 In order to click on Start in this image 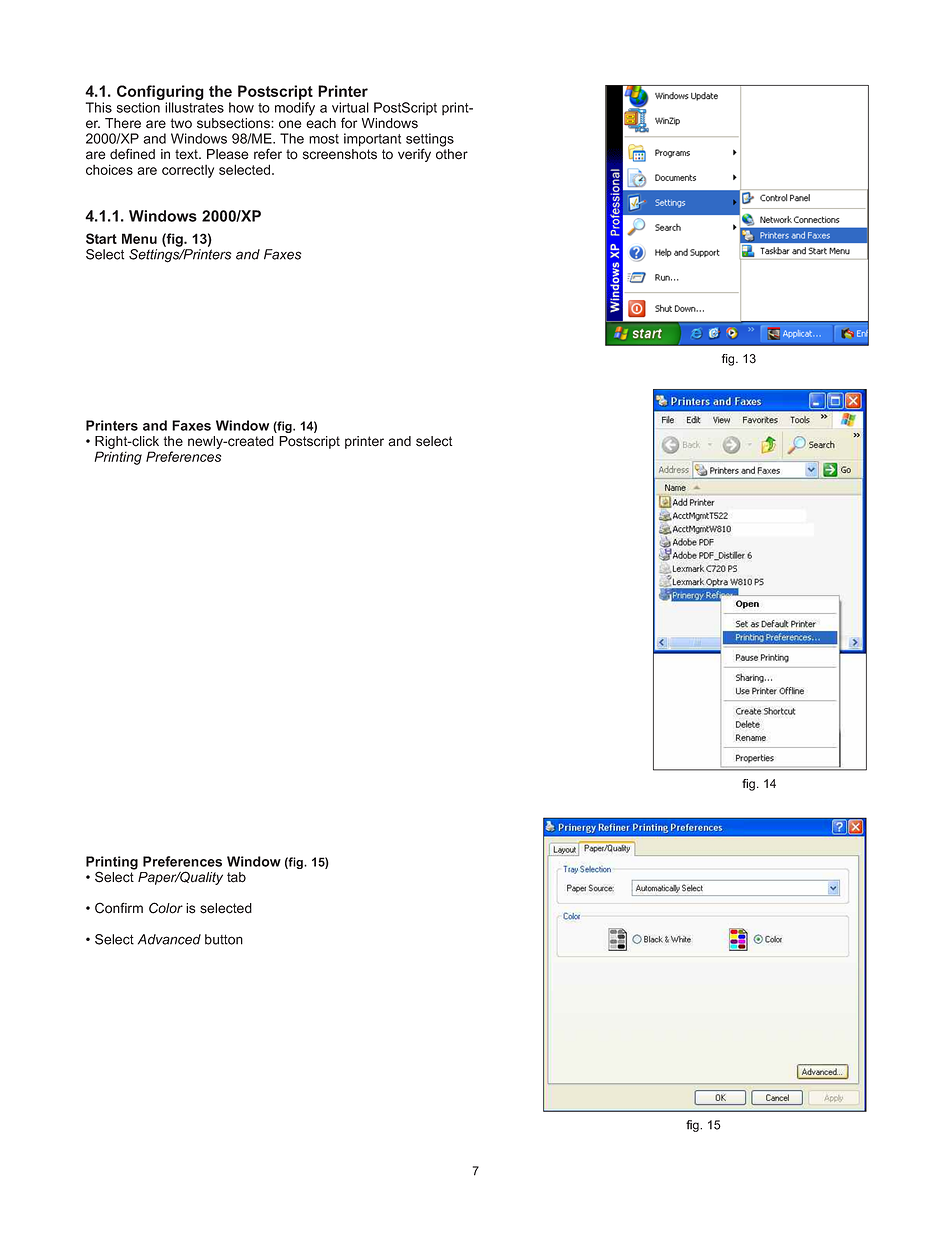, I will do `click(101, 238)`.
